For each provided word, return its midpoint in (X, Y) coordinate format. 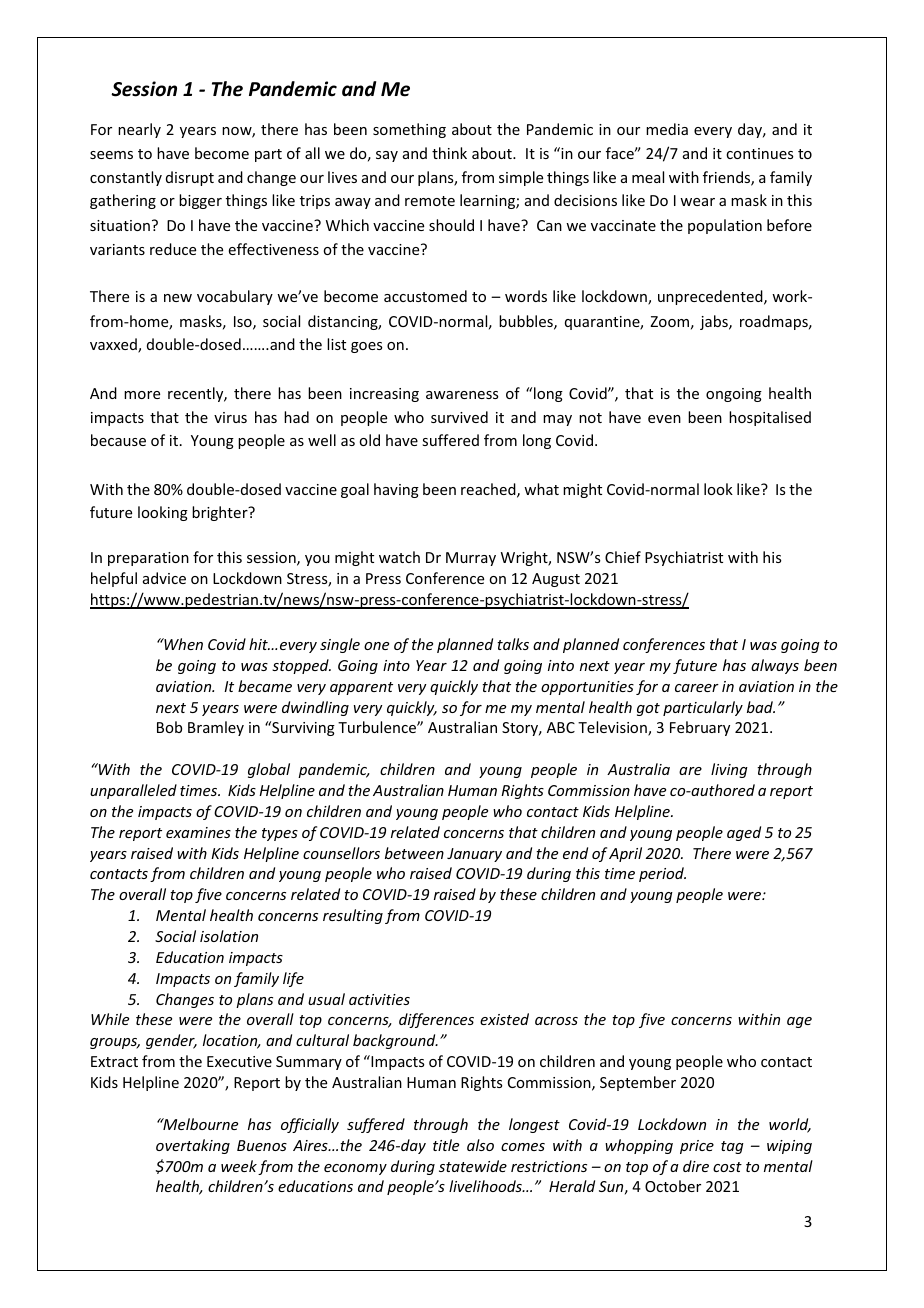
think (449, 153)
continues (759, 153)
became (265, 686)
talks (513, 644)
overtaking (193, 1146)
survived (459, 417)
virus (230, 417)
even (664, 419)
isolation (229, 936)
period (662, 874)
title (446, 1145)
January (474, 855)
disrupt (190, 178)
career (697, 688)
